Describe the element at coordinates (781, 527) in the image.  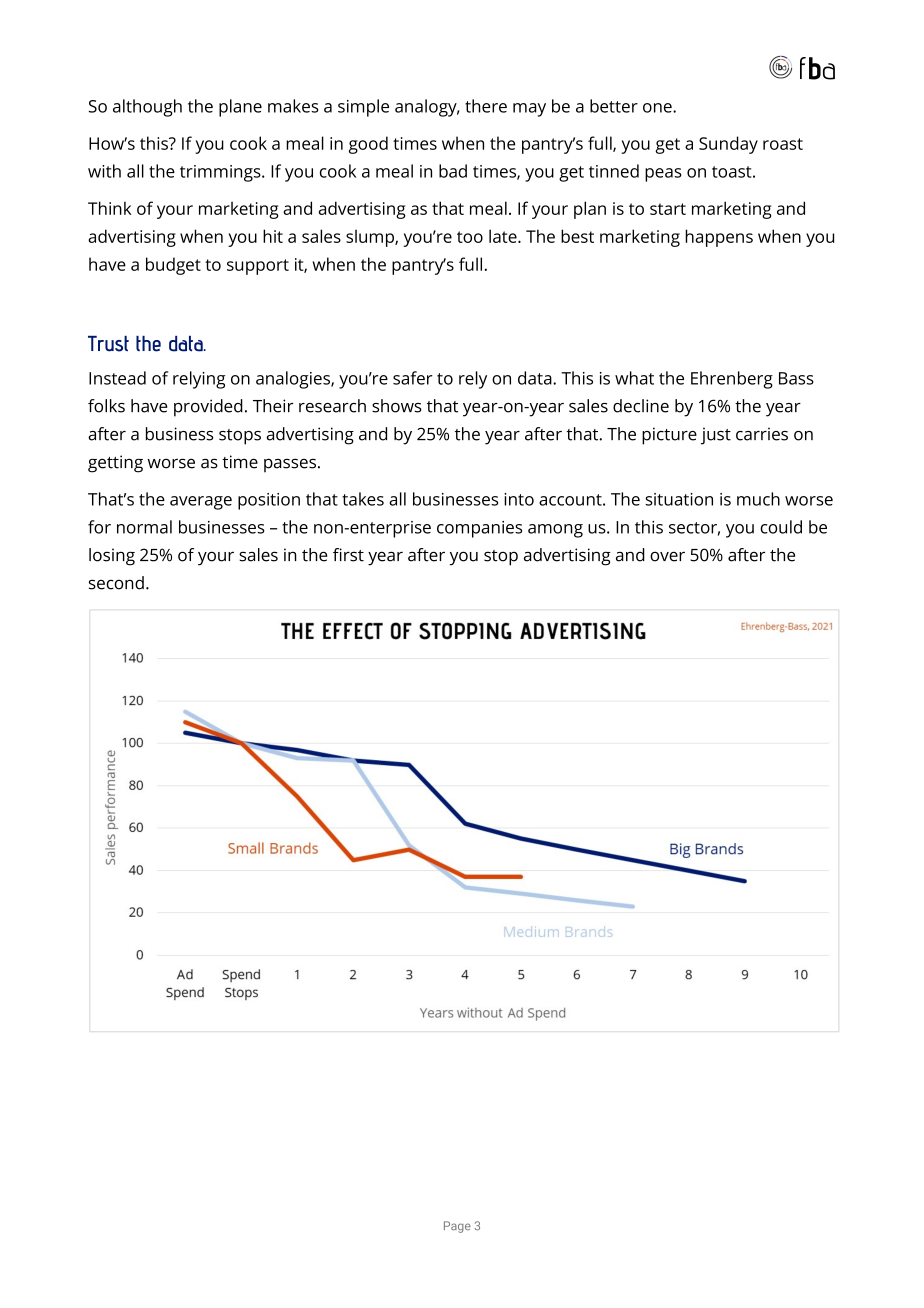
I see `could` at that location.
